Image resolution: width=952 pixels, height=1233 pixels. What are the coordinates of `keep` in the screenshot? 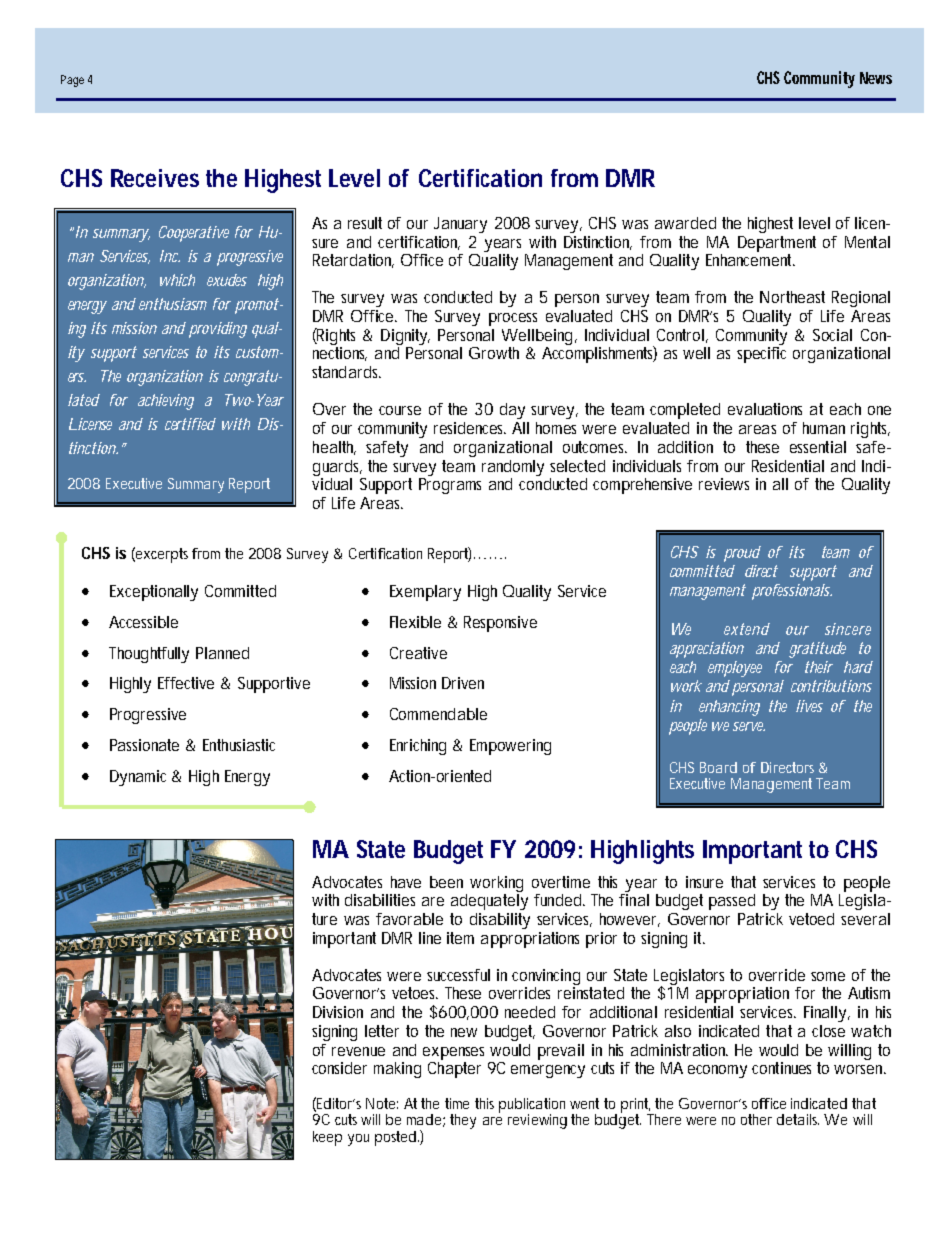 It's located at (327, 1138).
